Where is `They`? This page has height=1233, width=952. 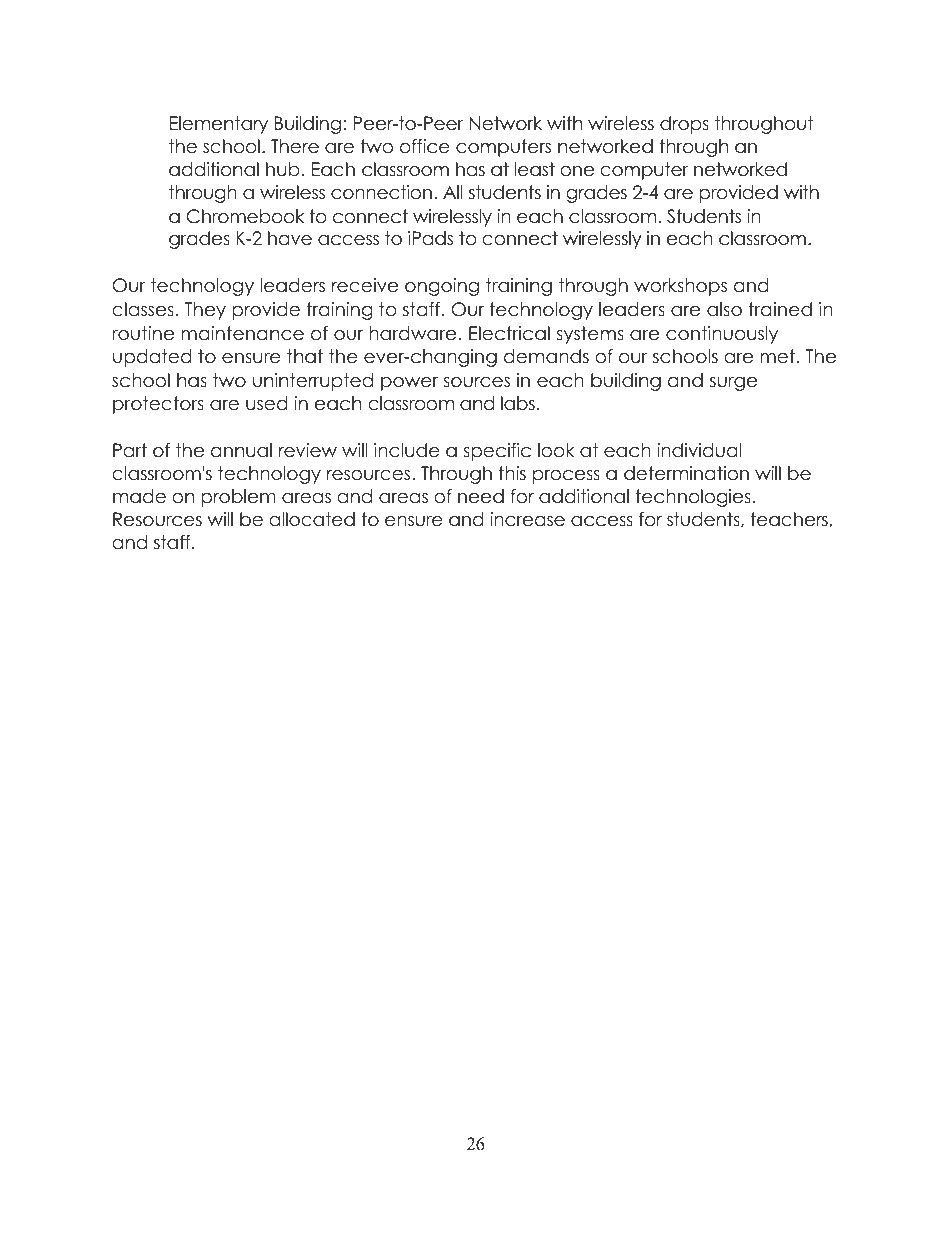
They is located at coordinates (205, 311).
